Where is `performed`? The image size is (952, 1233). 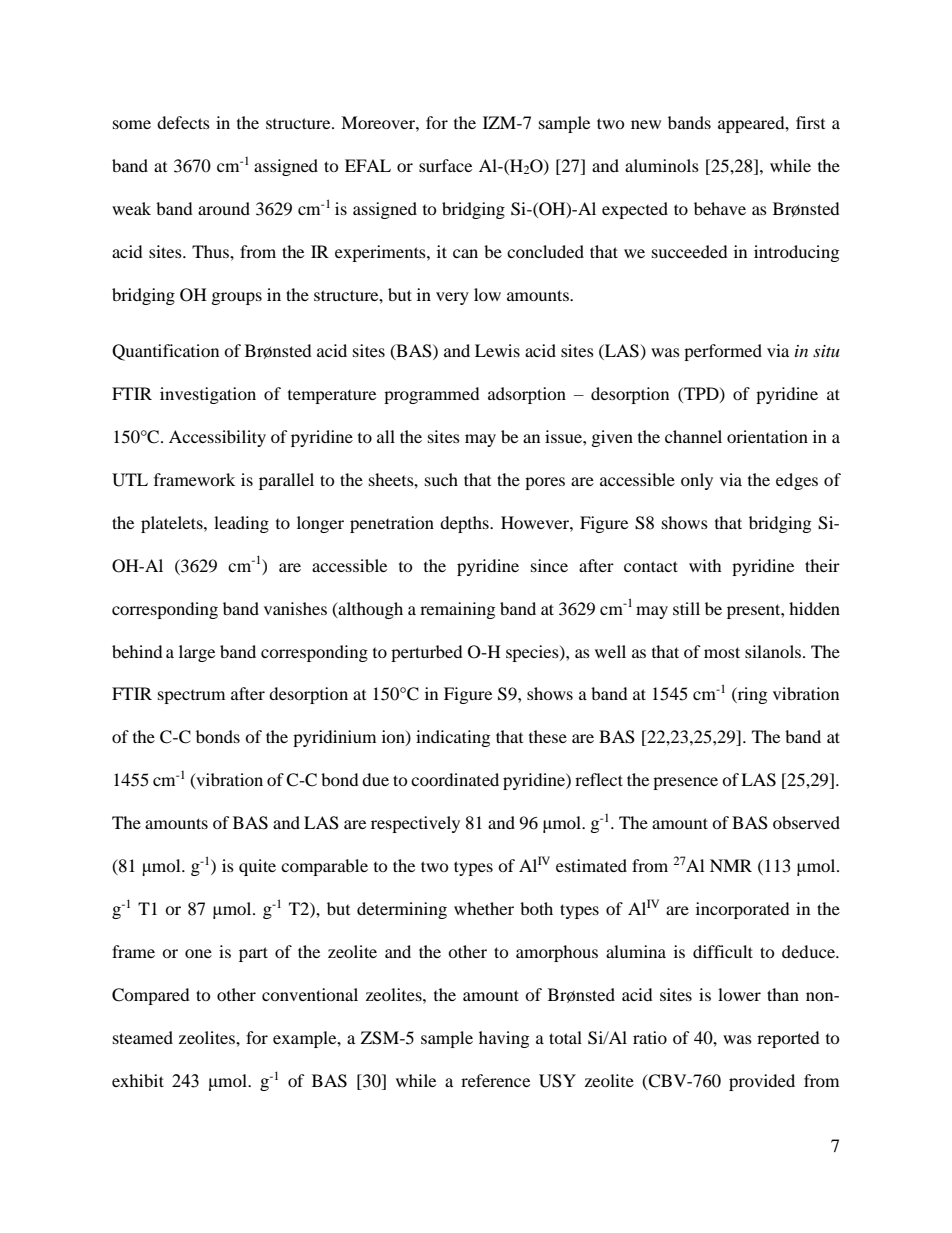 performed is located at coordinates (723, 352).
